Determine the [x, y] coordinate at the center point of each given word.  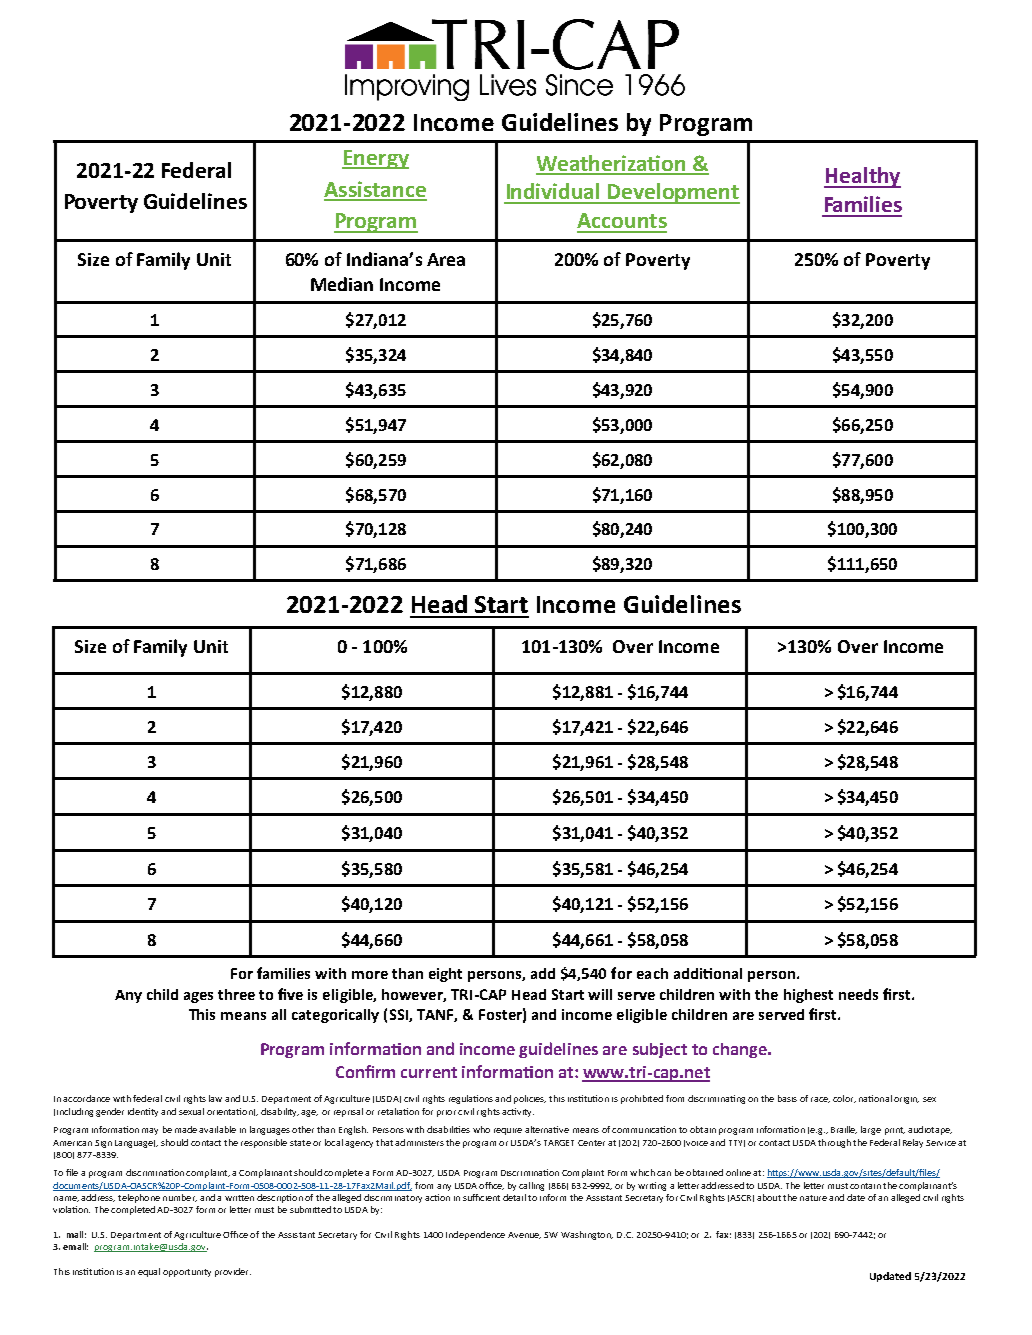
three [236, 994]
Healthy [862, 177]
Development [673, 193]
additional [708, 973]
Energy [375, 159]
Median [342, 284]
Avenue [524, 1235]
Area [446, 259]
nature [813, 1198]
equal [149, 1272]
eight [445, 975]
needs [858, 994]
